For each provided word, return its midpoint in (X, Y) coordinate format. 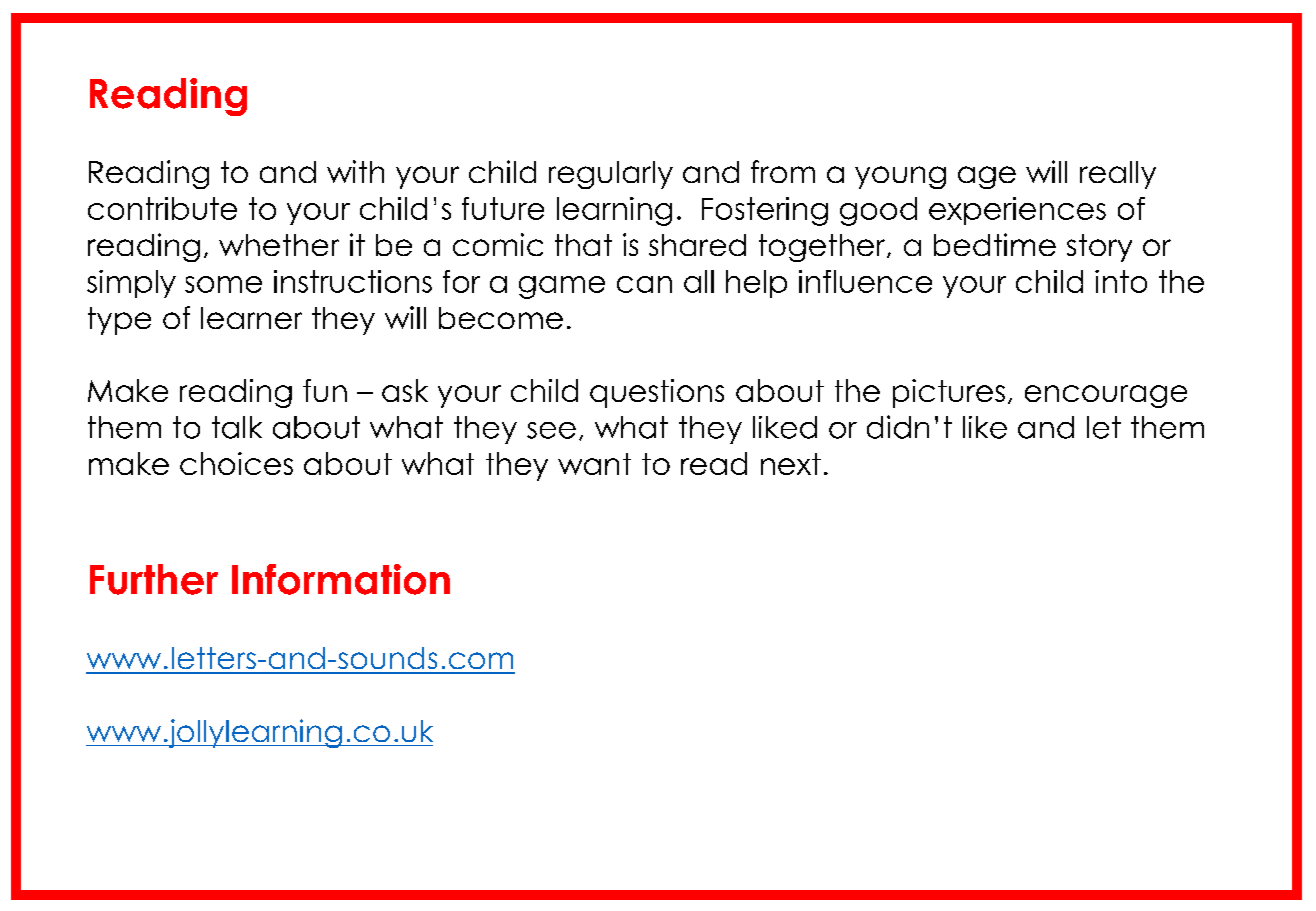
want (594, 464)
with (355, 171)
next (791, 464)
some (223, 284)
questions (657, 393)
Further (154, 579)
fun (325, 390)
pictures (949, 393)
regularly (611, 175)
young (900, 177)
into (1121, 281)
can (644, 284)
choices (236, 463)
